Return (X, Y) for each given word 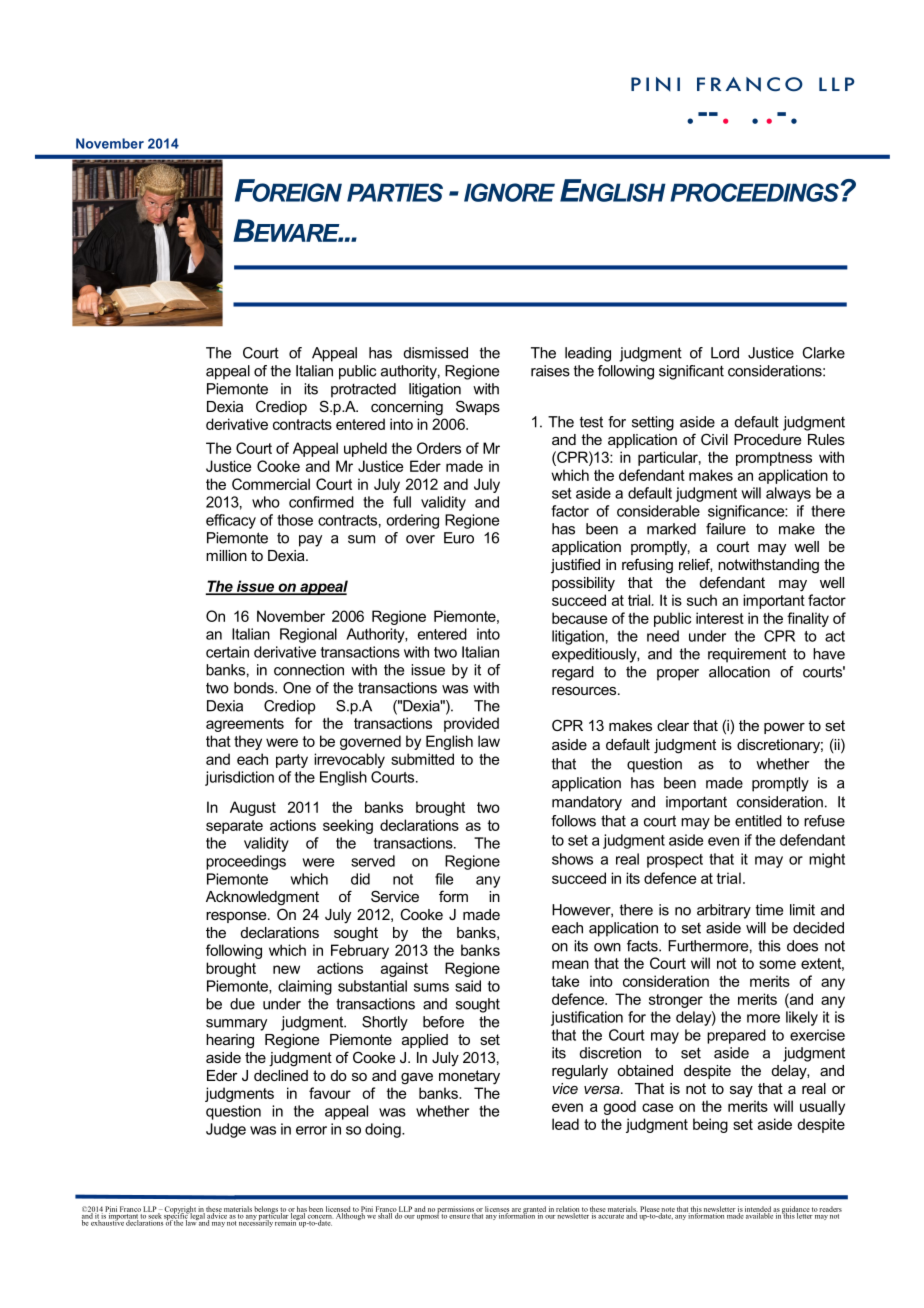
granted (535, 1211)
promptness (774, 459)
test (591, 422)
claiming (305, 987)
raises (550, 371)
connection (309, 670)
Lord (725, 353)
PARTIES (395, 192)
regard (573, 673)
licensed (338, 1210)
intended (758, 1210)
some (777, 964)
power (784, 728)
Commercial (271, 484)
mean (570, 964)
